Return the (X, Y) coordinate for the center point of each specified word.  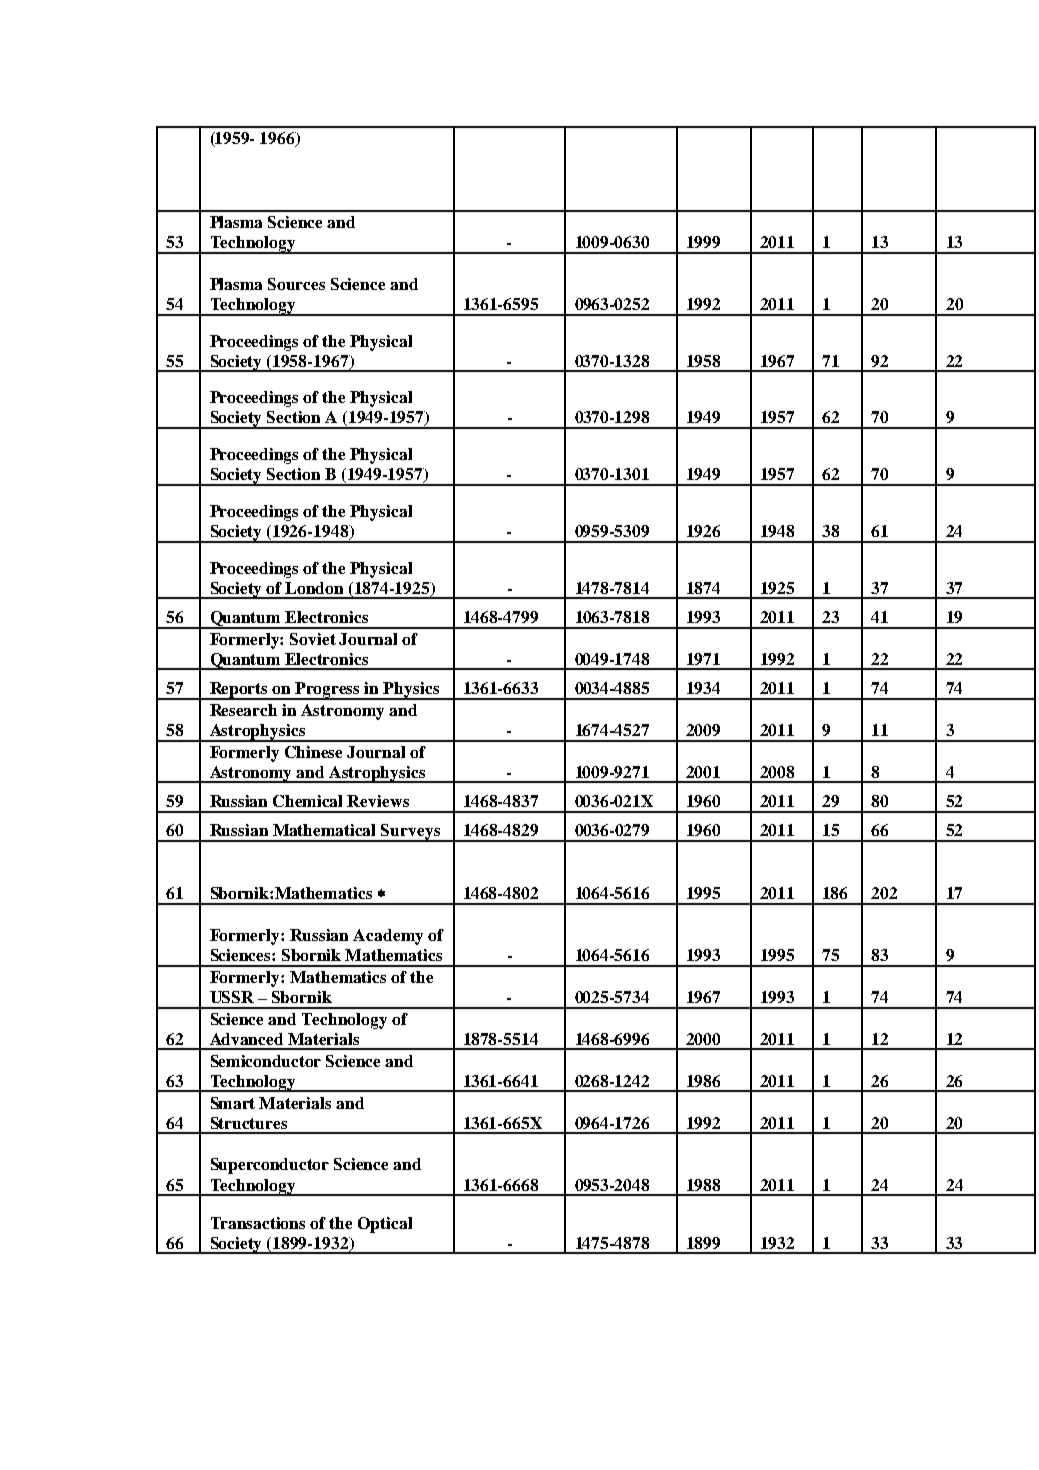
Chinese (313, 752)
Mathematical (324, 830)
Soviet (313, 639)
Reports (239, 691)
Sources (296, 284)
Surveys (411, 833)
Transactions (258, 1223)
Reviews (378, 801)
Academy (388, 937)
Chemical (307, 801)
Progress (328, 691)
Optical (385, 1225)
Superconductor (270, 1166)
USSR (232, 997)
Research (243, 710)
